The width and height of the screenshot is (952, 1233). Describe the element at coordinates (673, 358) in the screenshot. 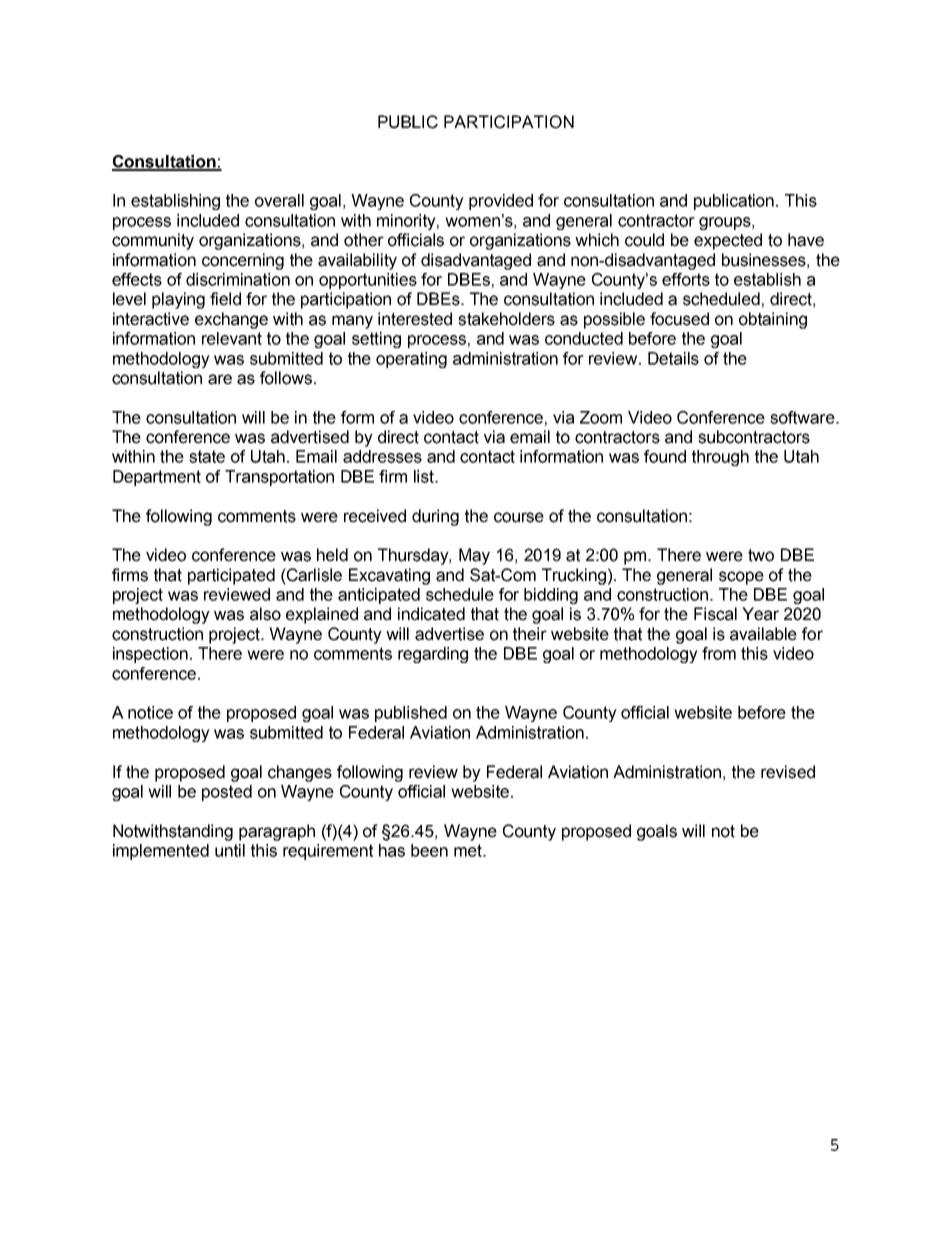

I see `Details` at that location.
